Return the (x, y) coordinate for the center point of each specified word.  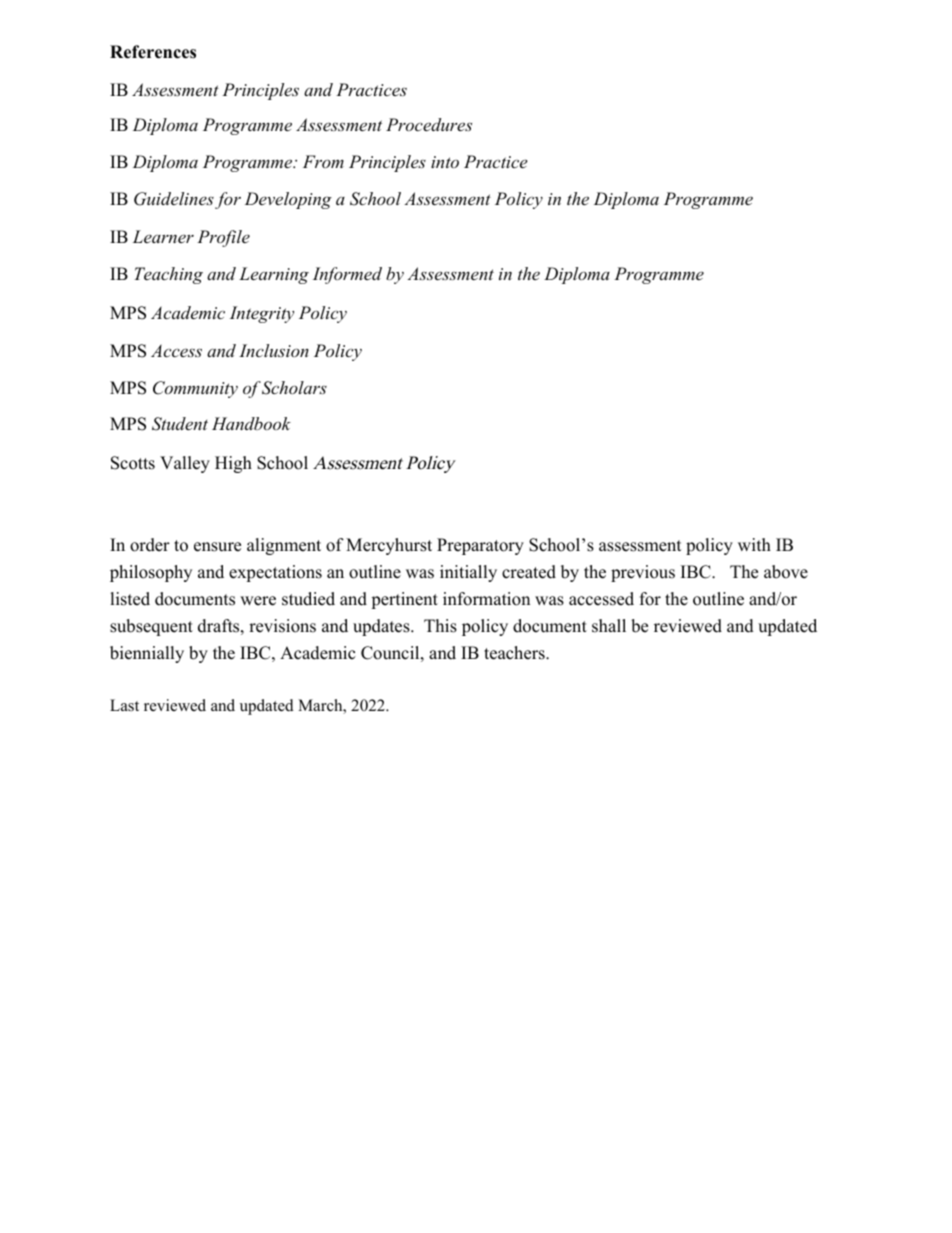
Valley (185, 464)
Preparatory (480, 546)
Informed (347, 275)
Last (124, 705)
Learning (274, 275)
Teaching (168, 275)
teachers (515, 653)
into (445, 162)
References (153, 52)
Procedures (429, 124)
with (754, 544)
